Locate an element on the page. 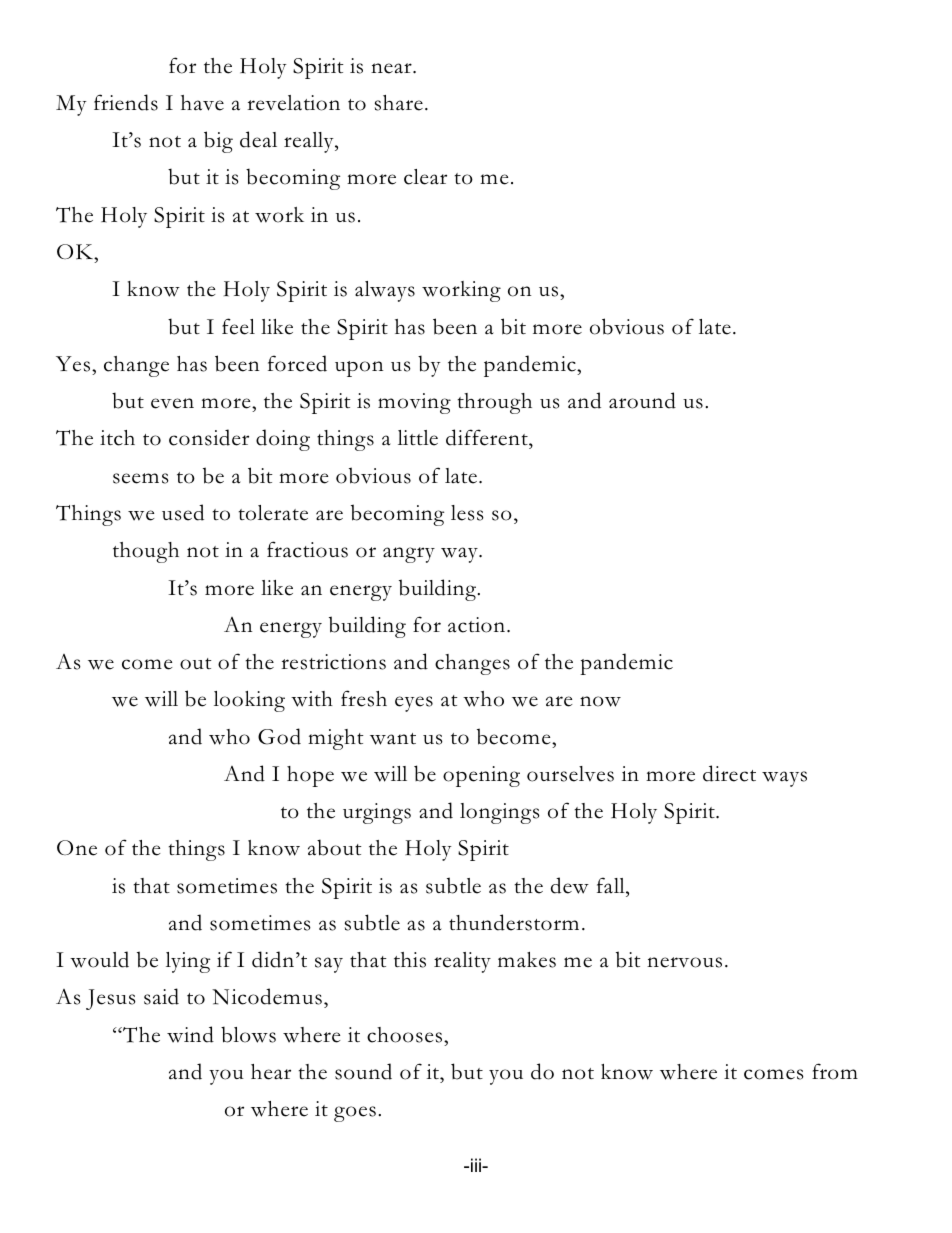 This page has width=952, height=1233. even is located at coordinates (172, 403).
